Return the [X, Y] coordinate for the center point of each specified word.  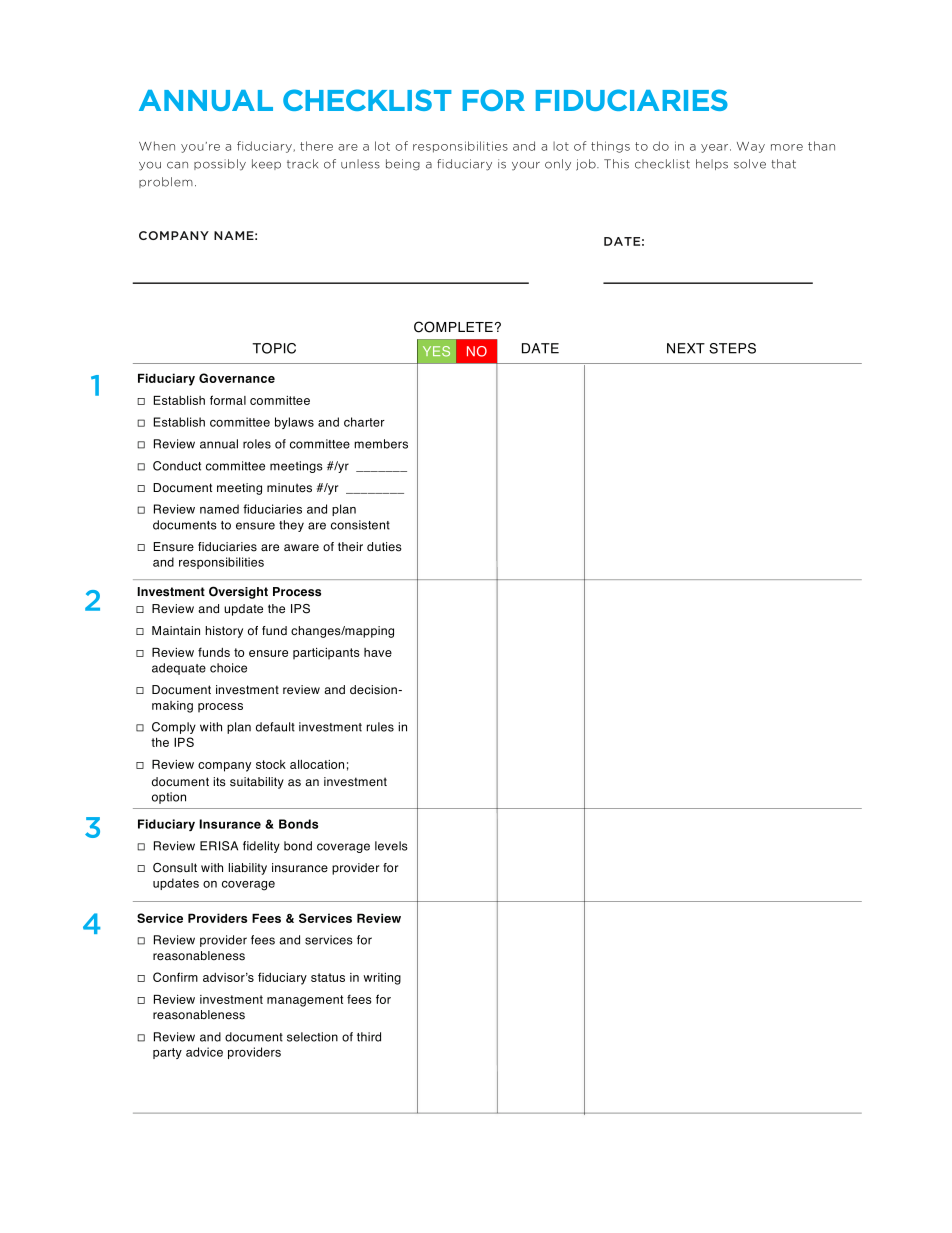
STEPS [732, 348]
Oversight [238, 592]
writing [382, 979]
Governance [237, 378]
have [378, 652]
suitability [257, 783]
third [369, 1037]
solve [750, 164]
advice [204, 1052]
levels [391, 846]
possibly [220, 165]
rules [380, 727]
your [526, 166]
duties [384, 547]
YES [436, 351]
